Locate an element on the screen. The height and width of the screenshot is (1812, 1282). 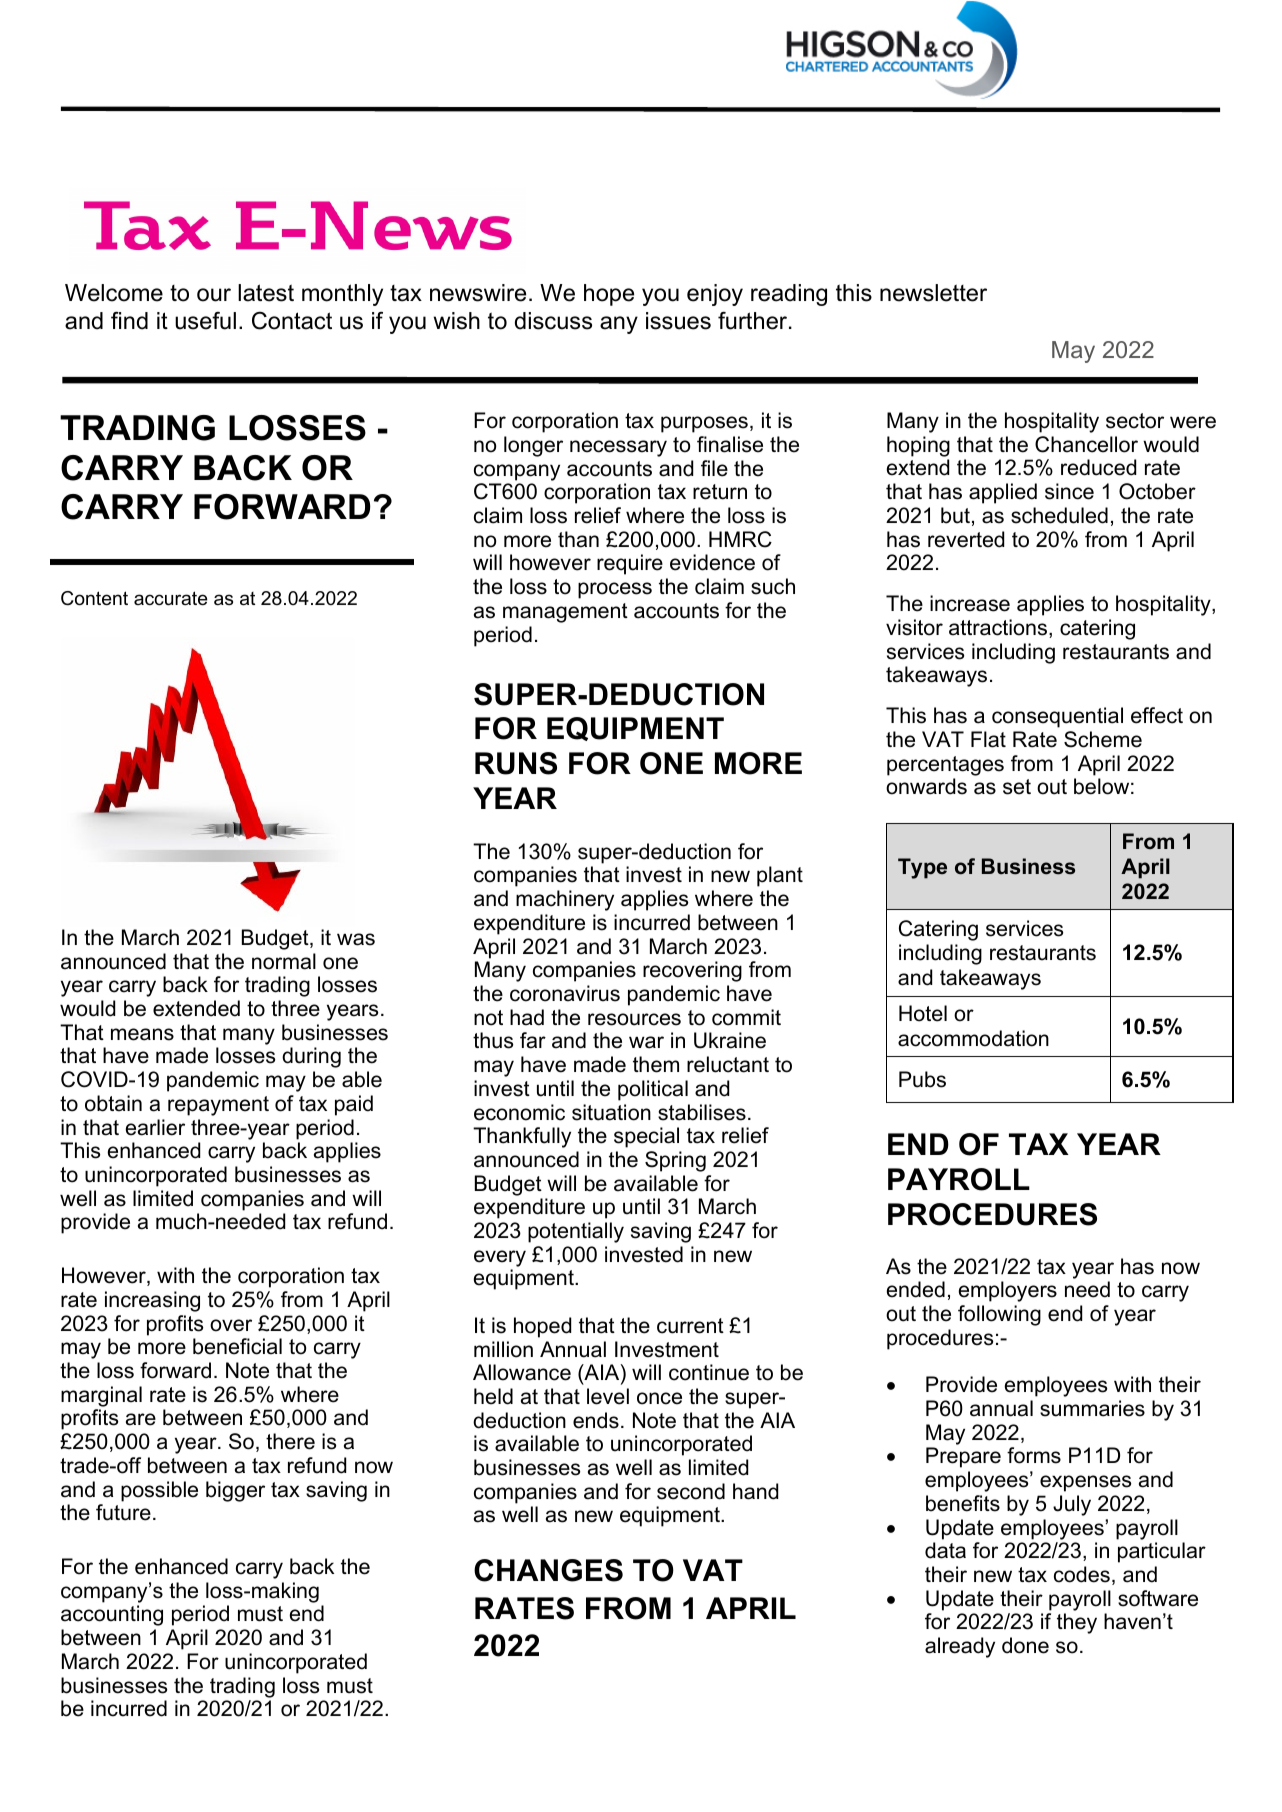
employers is located at coordinates (1008, 1291).
